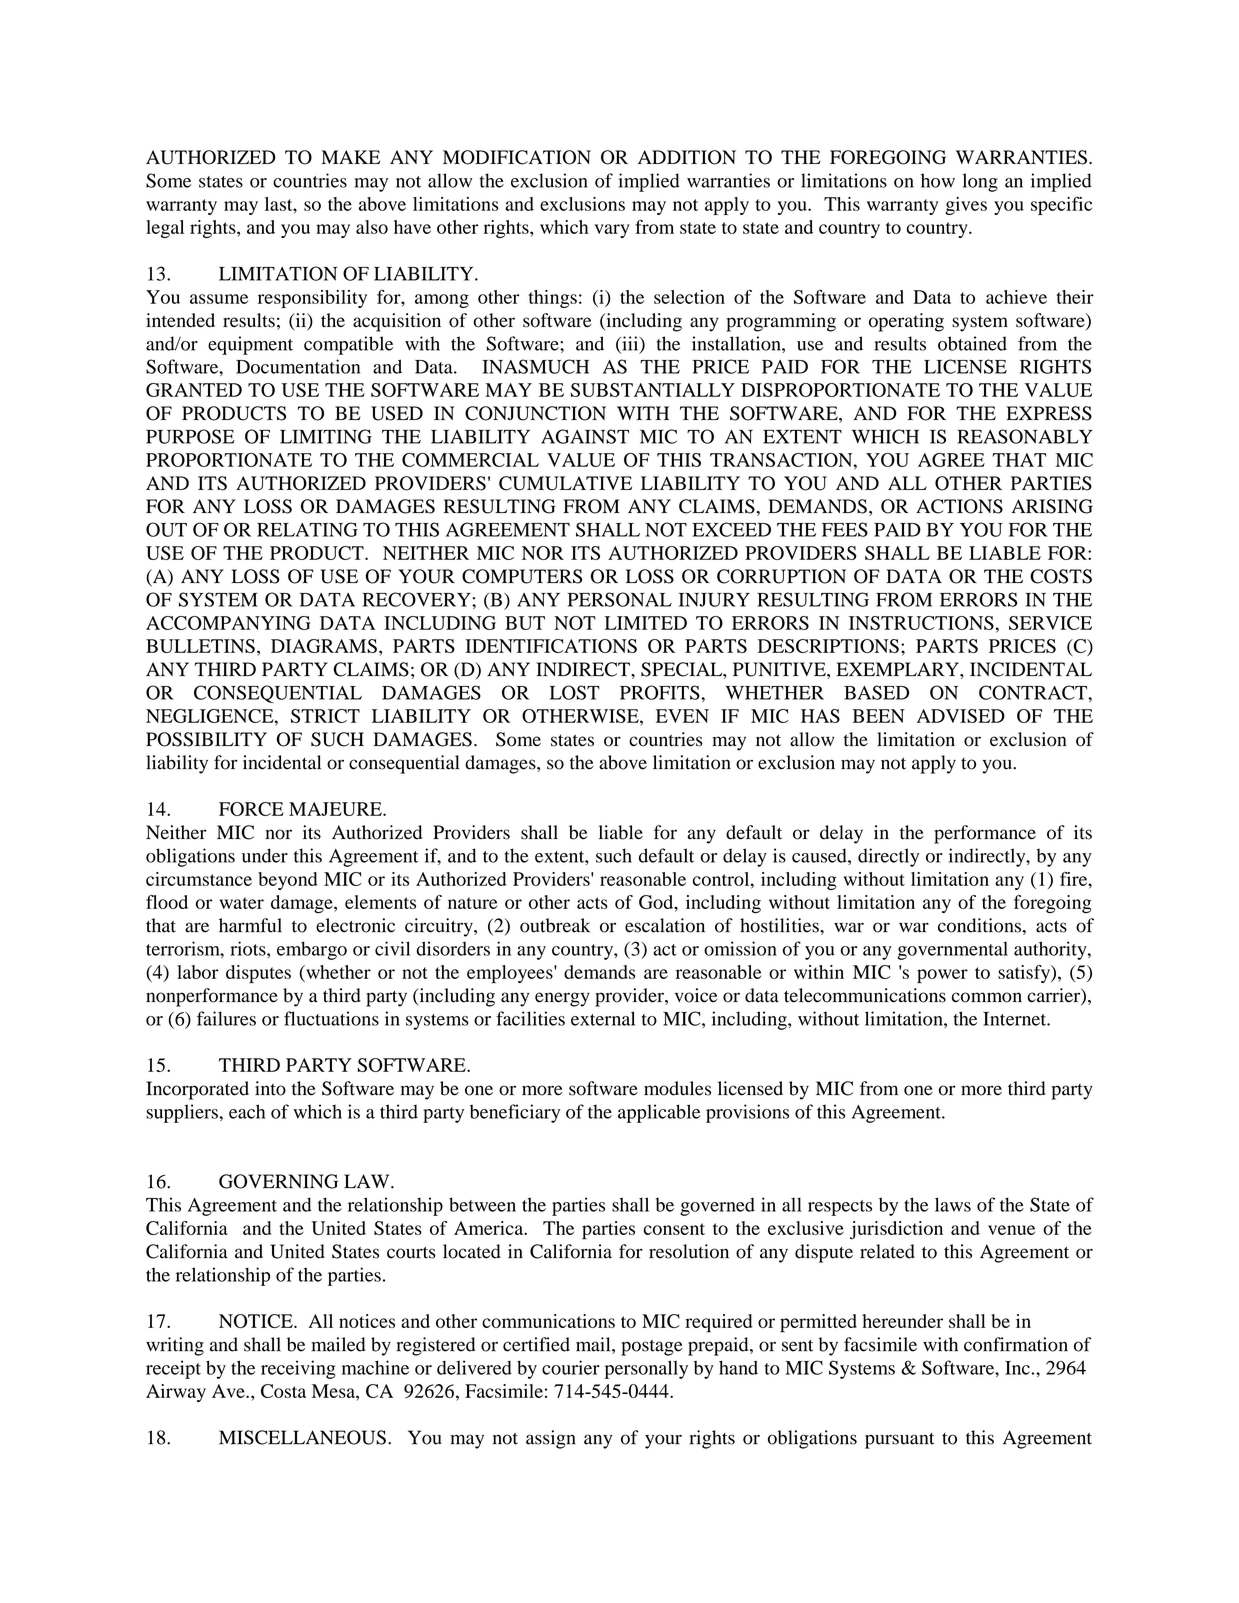 This page has height=1603, width=1239. I want to click on courier, so click(571, 1367).
